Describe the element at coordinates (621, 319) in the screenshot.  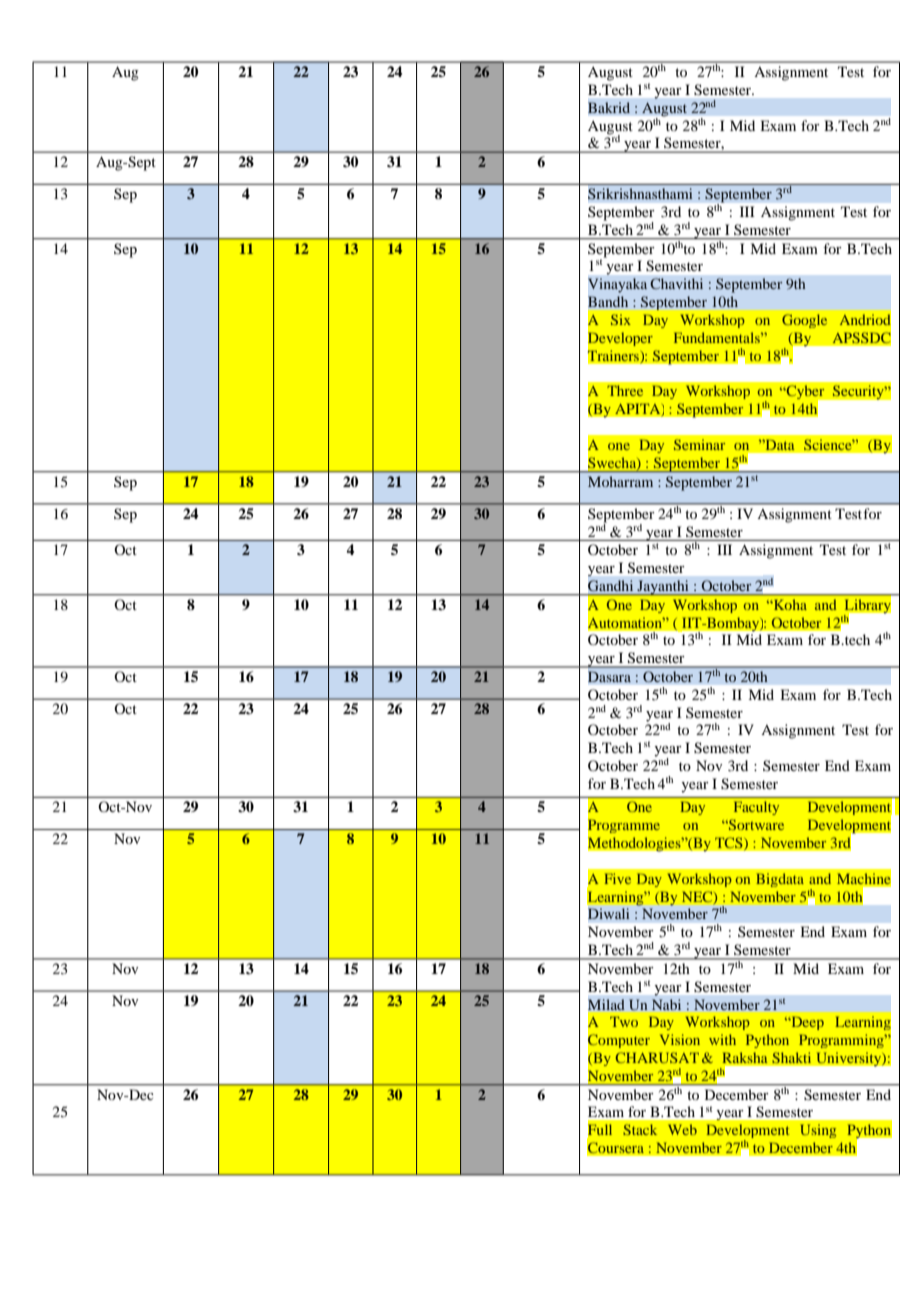
I see `Six` at that location.
